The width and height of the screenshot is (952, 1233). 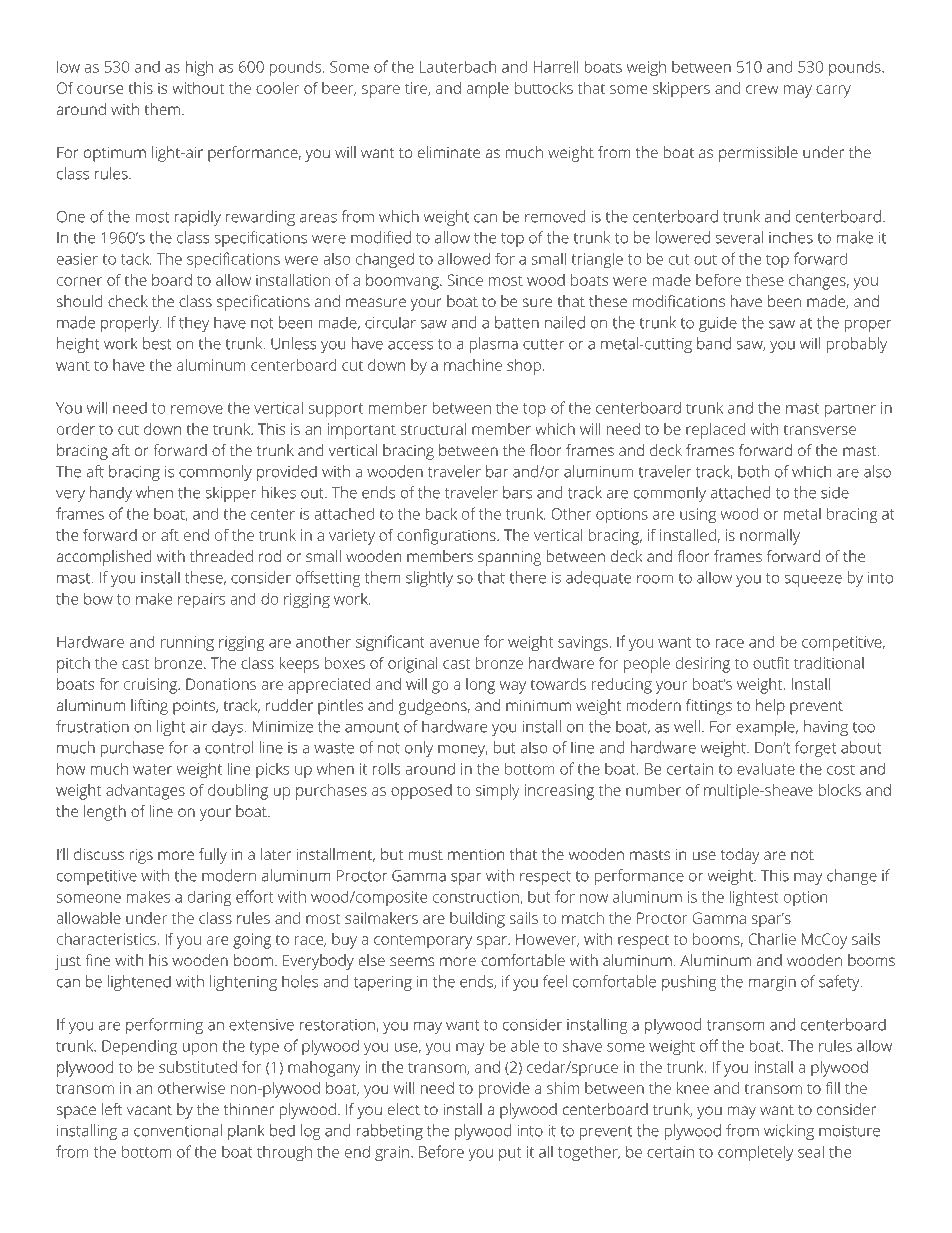 What do you see at coordinates (199, 68) in the screenshot?
I see `high` at bounding box center [199, 68].
